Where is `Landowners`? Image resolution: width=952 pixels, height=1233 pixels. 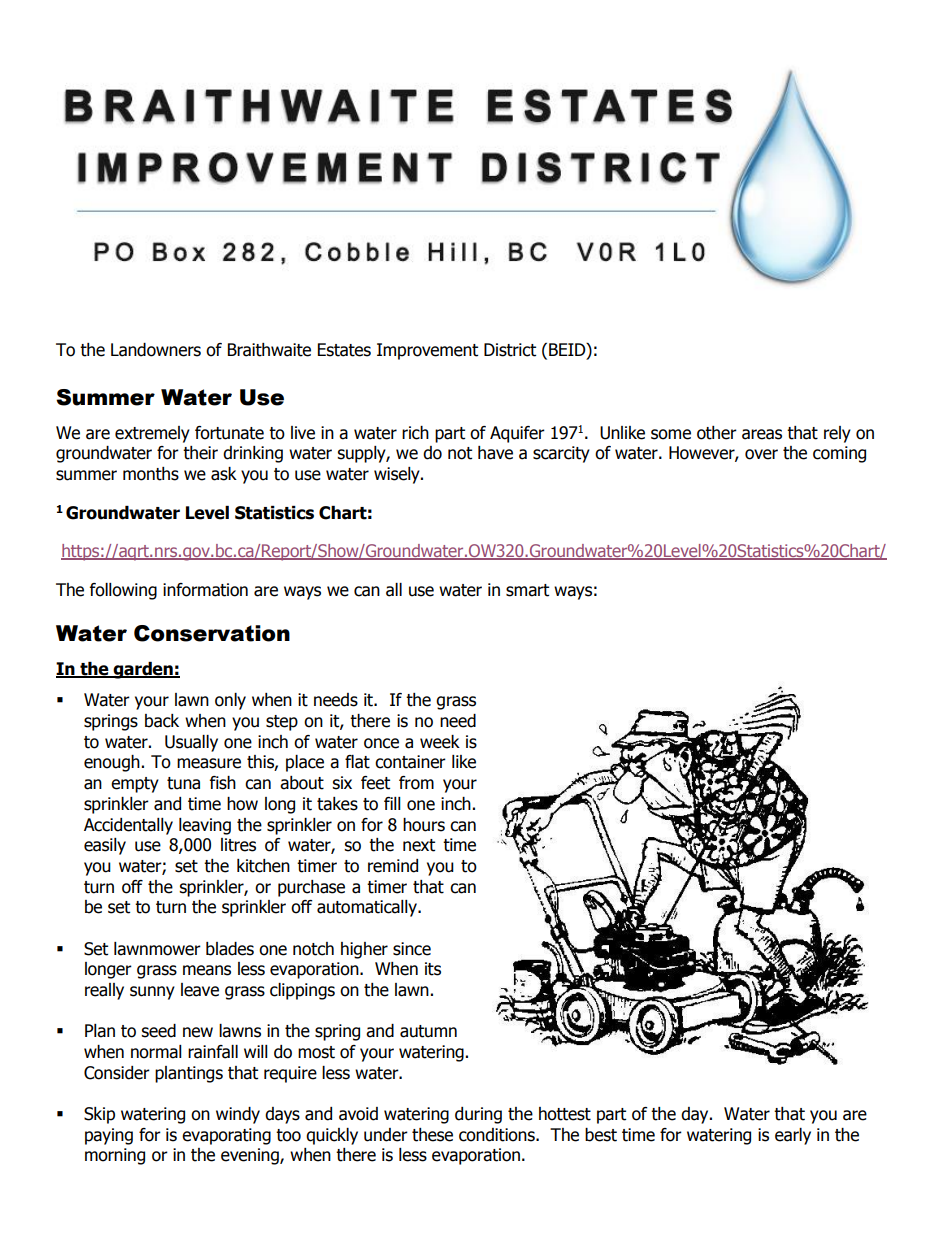 Landowners is located at coordinates (156, 350).
